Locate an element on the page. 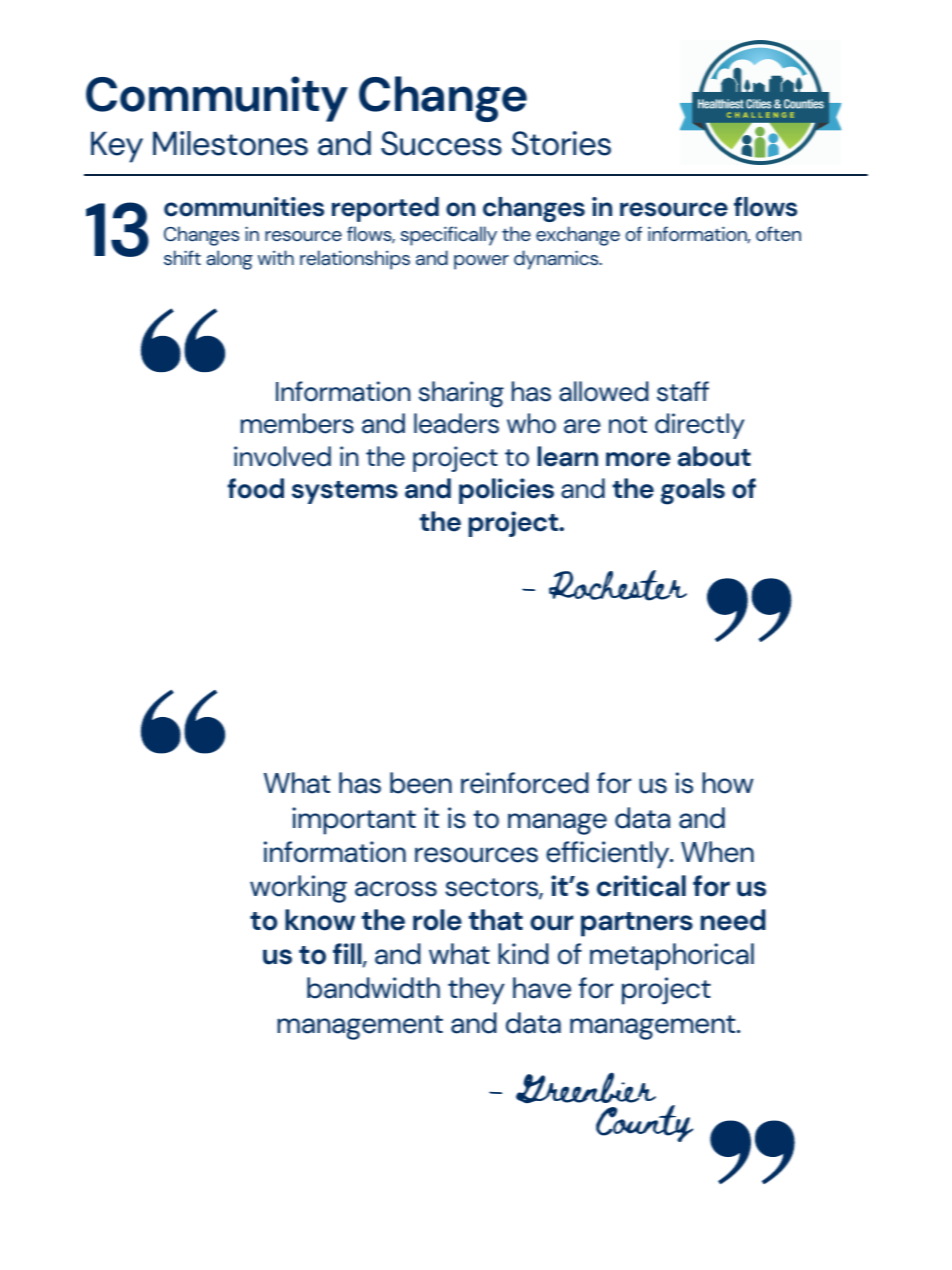  Stories is located at coordinates (561, 143).
